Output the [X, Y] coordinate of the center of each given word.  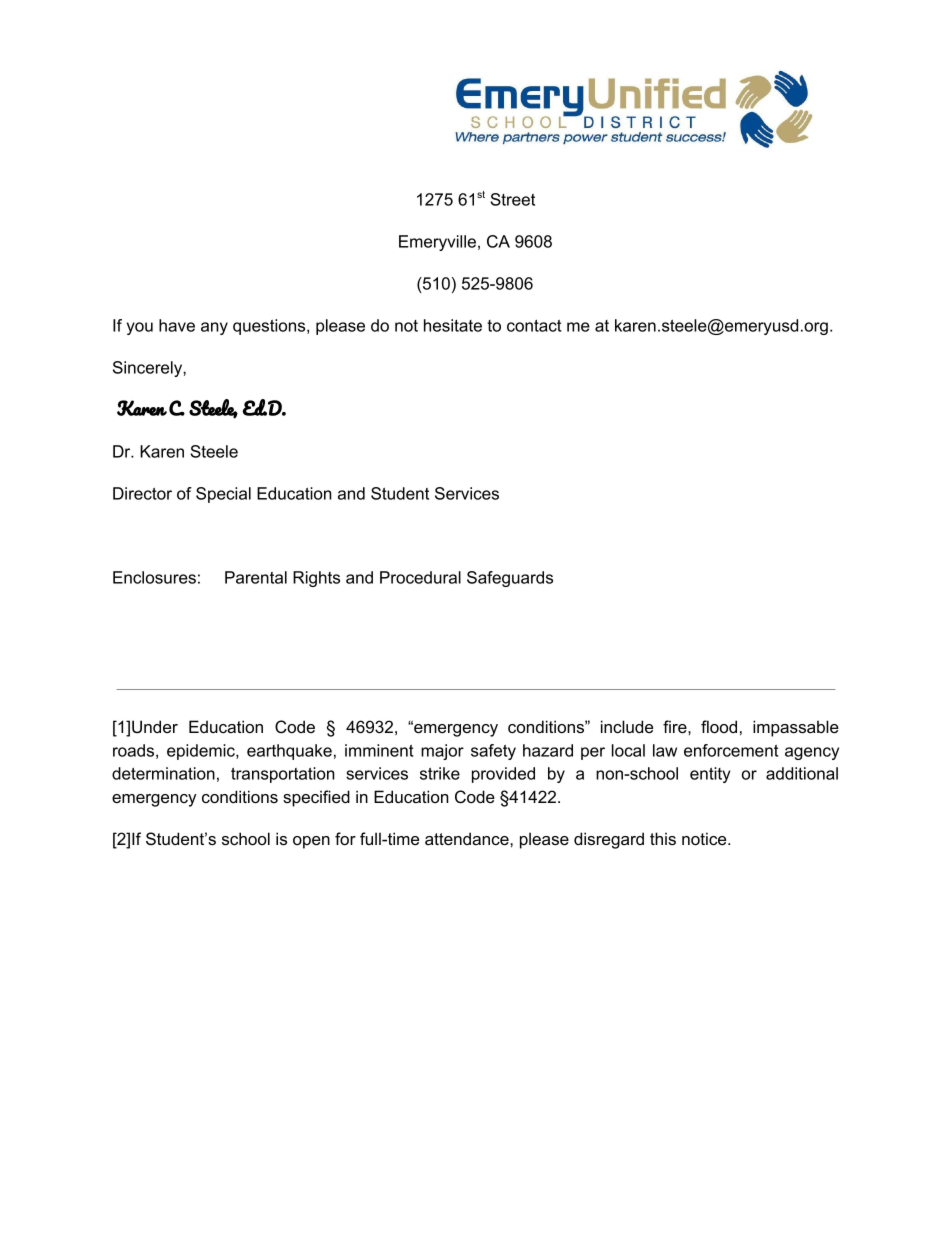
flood [719, 726]
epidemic [202, 752]
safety [493, 752]
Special [223, 495]
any [214, 328]
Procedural [420, 577]
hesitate [453, 325]
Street [512, 199]
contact [534, 326]
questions [270, 327]
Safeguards [510, 579]
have [177, 325]
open [311, 842]
